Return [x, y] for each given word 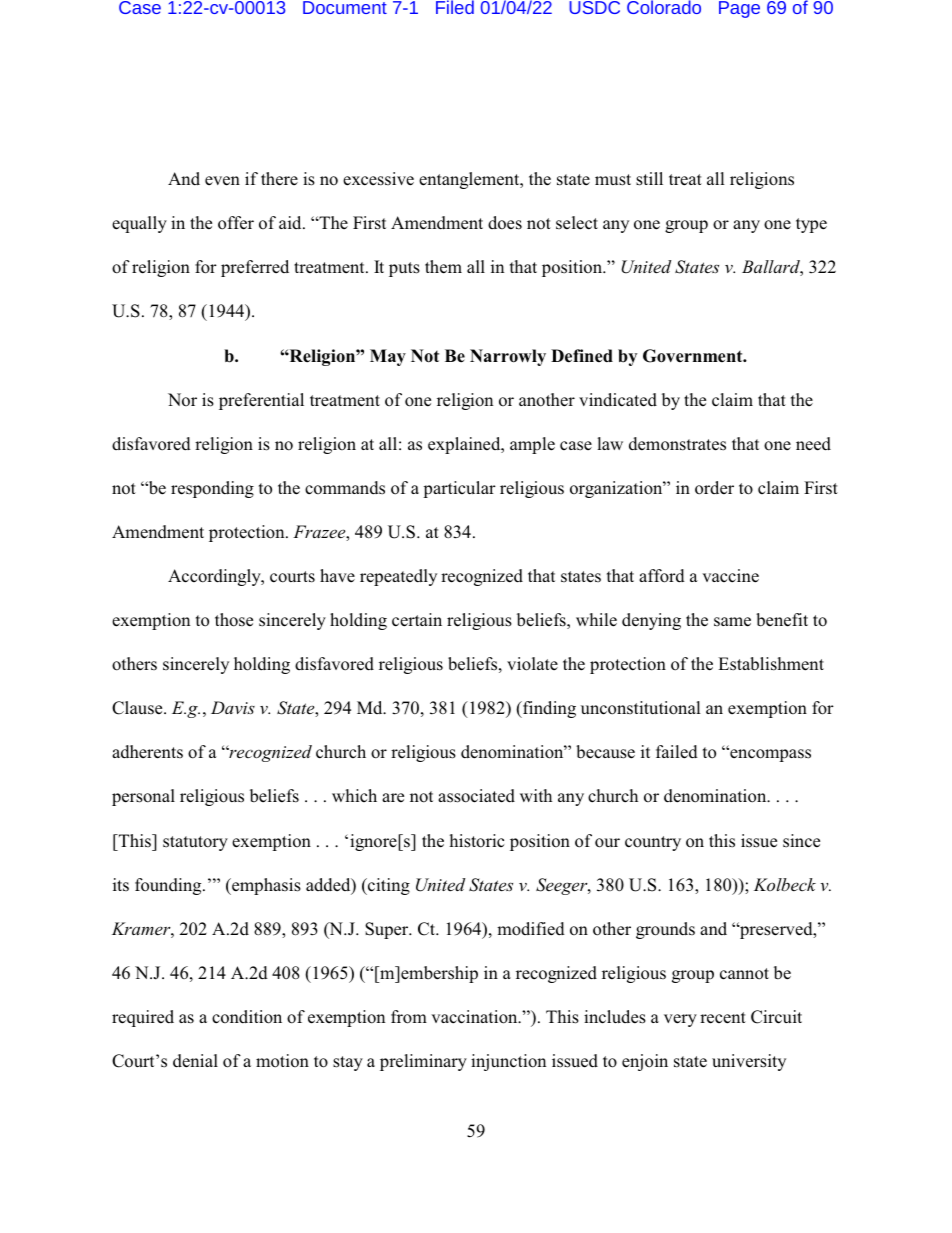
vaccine [730, 576]
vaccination [475, 1017]
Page [739, 9]
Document [345, 7]
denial [195, 1061]
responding [212, 489]
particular [459, 489]
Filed [455, 7]
